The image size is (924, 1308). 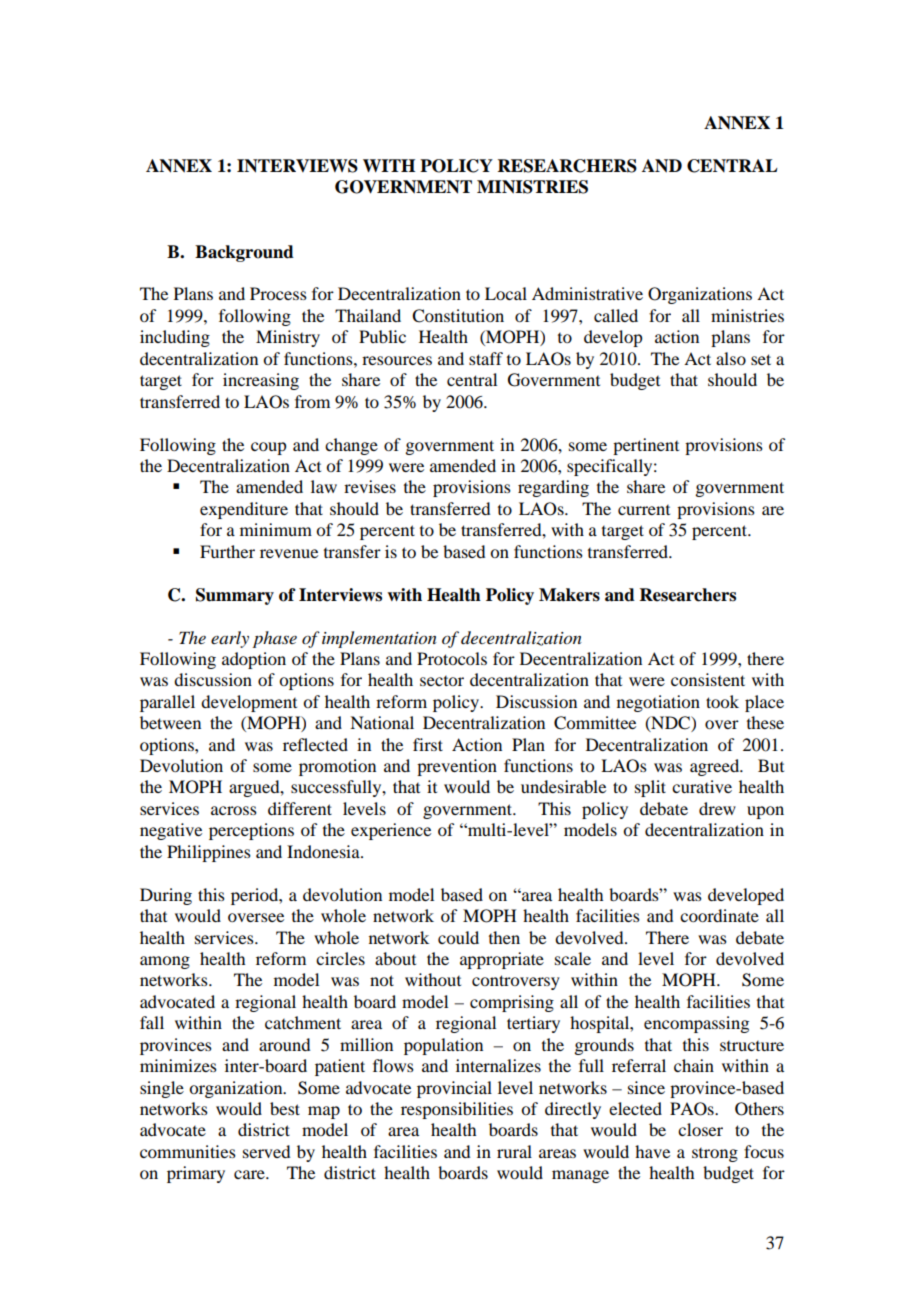 What do you see at coordinates (209, 853) in the screenshot?
I see `Philippines` at bounding box center [209, 853].
